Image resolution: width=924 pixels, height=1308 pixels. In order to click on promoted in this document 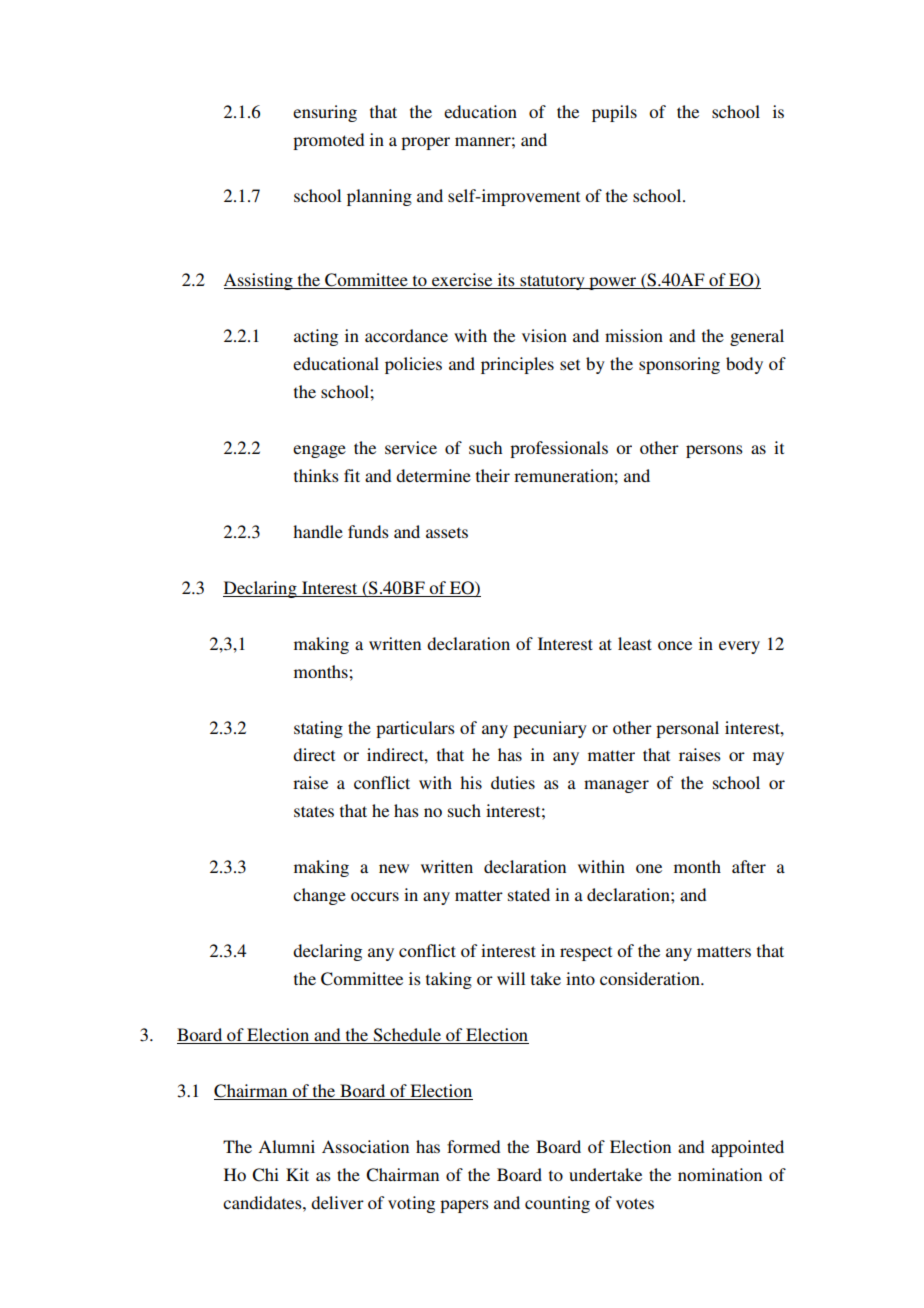, I will do `click(328, 141)`.
